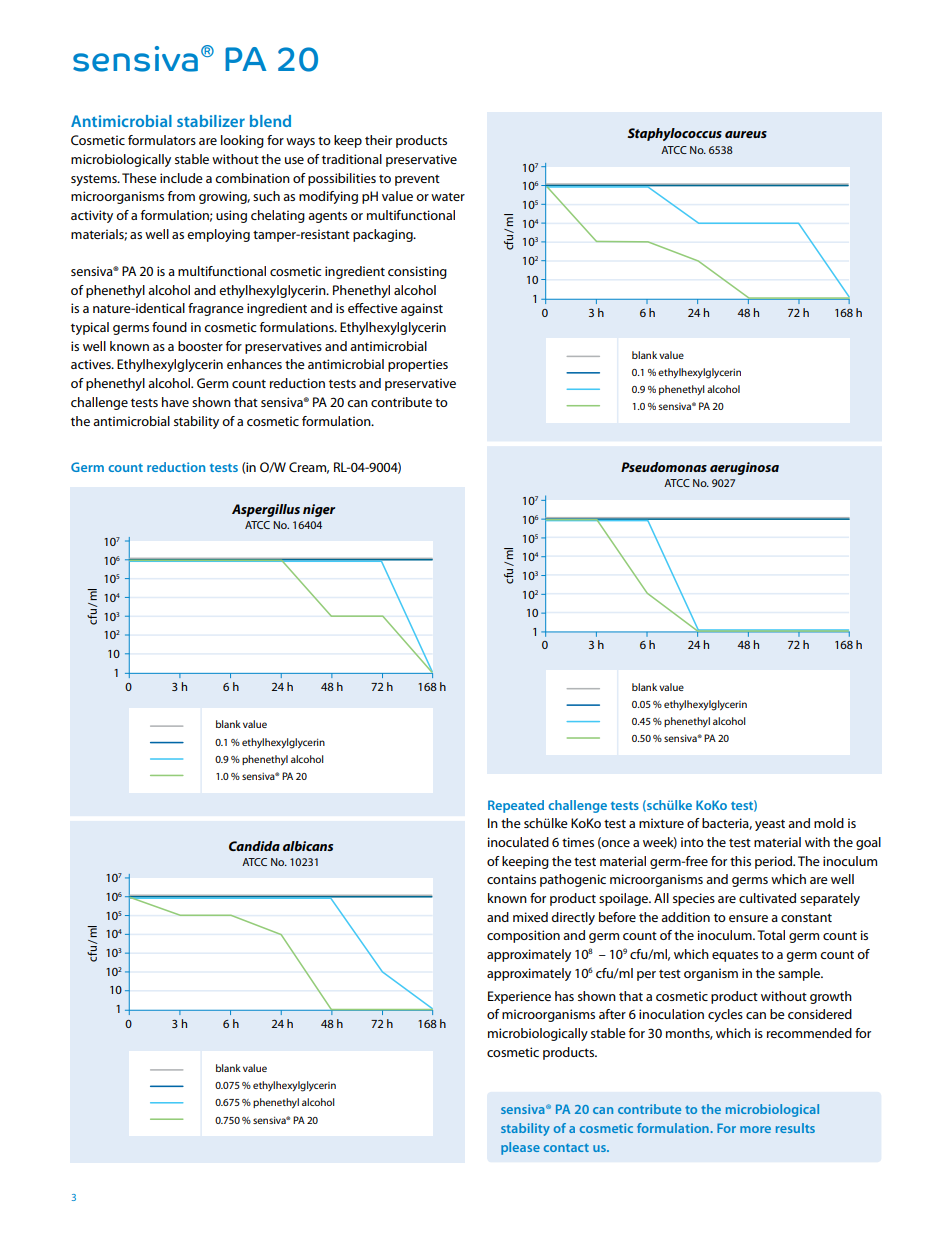 This screenshot has width=952, height=1233. I want to click on Total, so click(771, 935).
